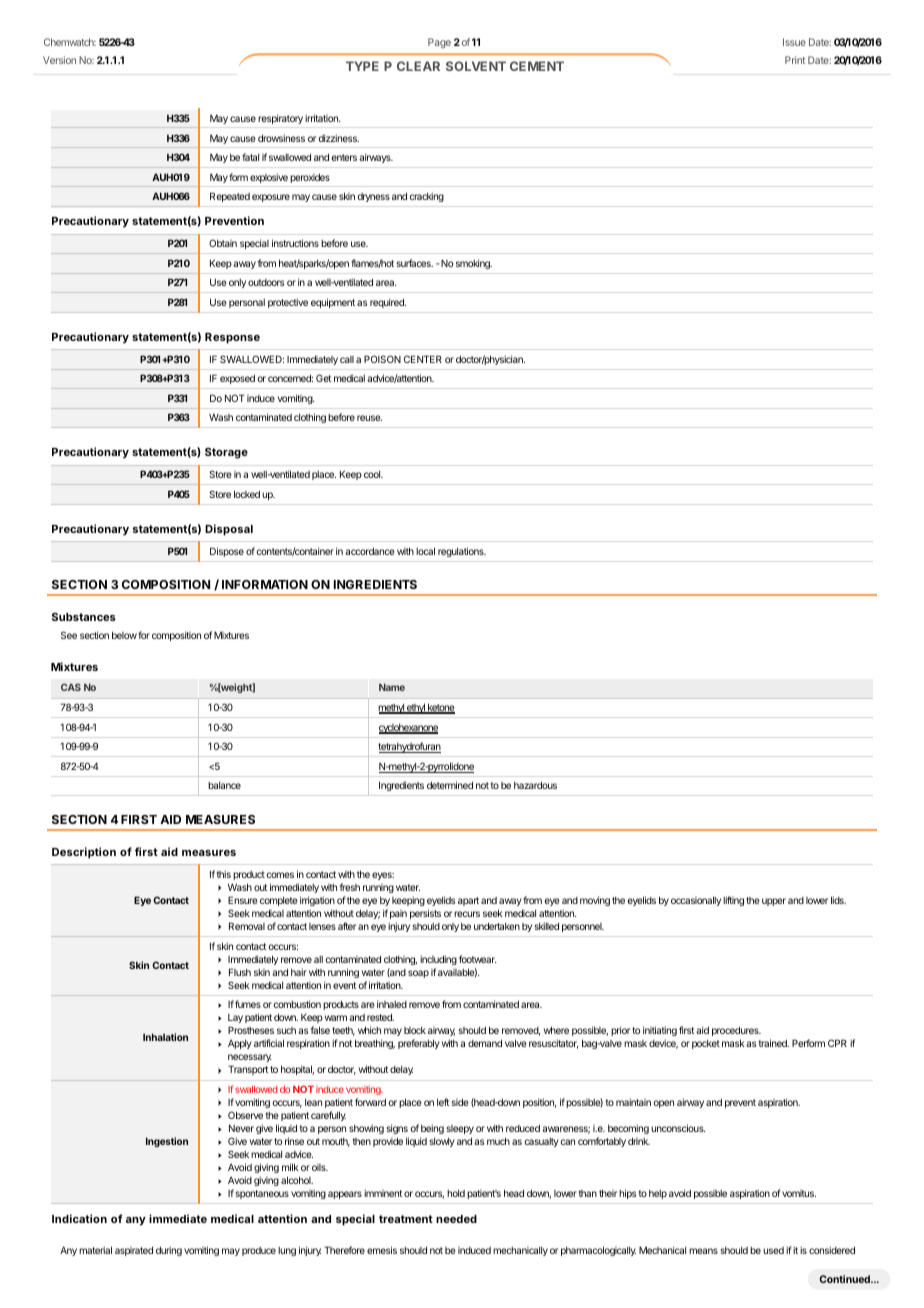 Image resolution: width=924 pixels, height=1308 pixels. What do you see at coordinates (169, 1251) in the document?
I see `during` at bounding box center [169, 1251].
